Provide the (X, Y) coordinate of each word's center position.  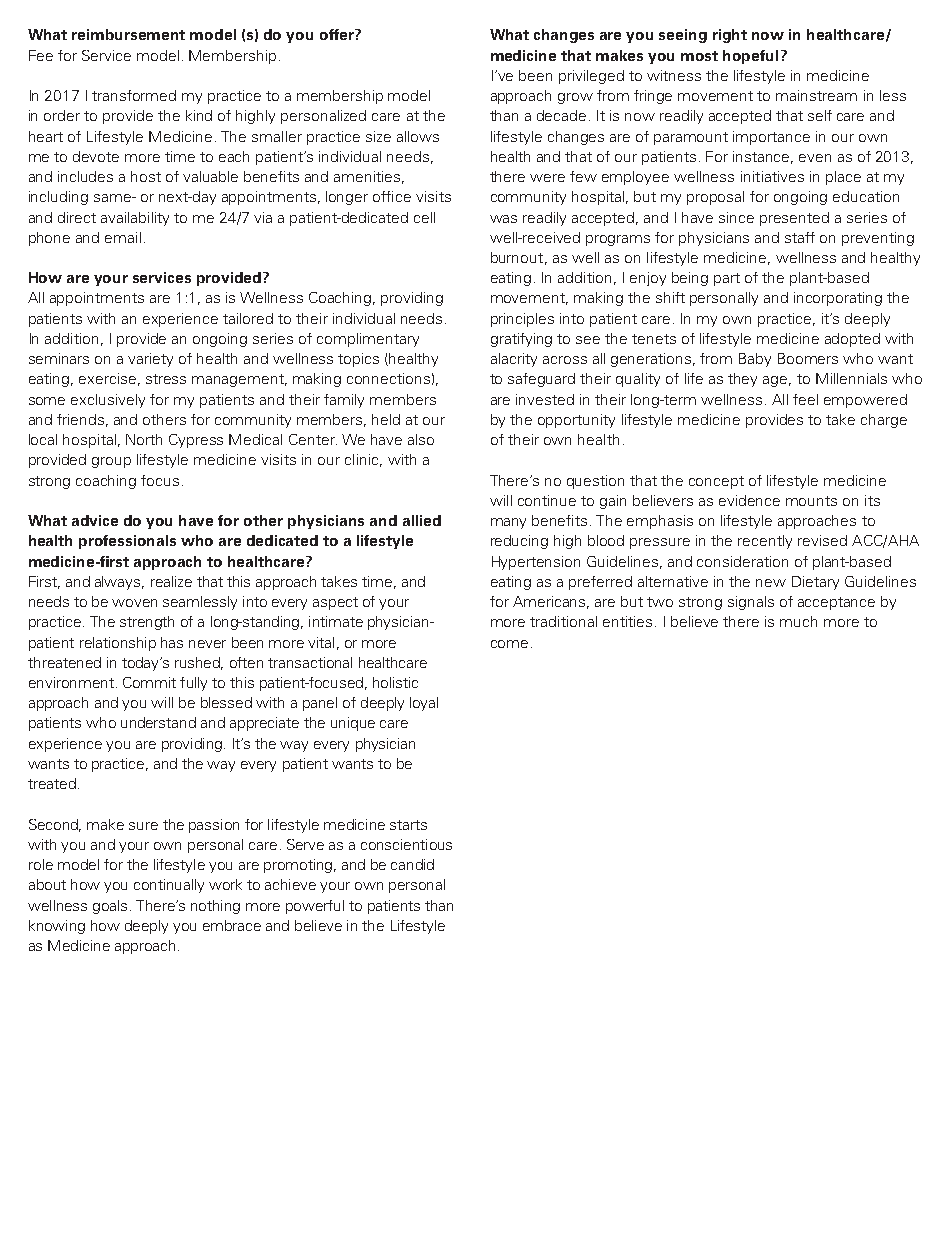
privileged (591, 77)
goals (110, 907)
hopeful (750, 57)
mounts (811, 501)
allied (422, 520)
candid (412, 864)
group (111, 462)
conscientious (406, 844)
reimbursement (128, 34)
